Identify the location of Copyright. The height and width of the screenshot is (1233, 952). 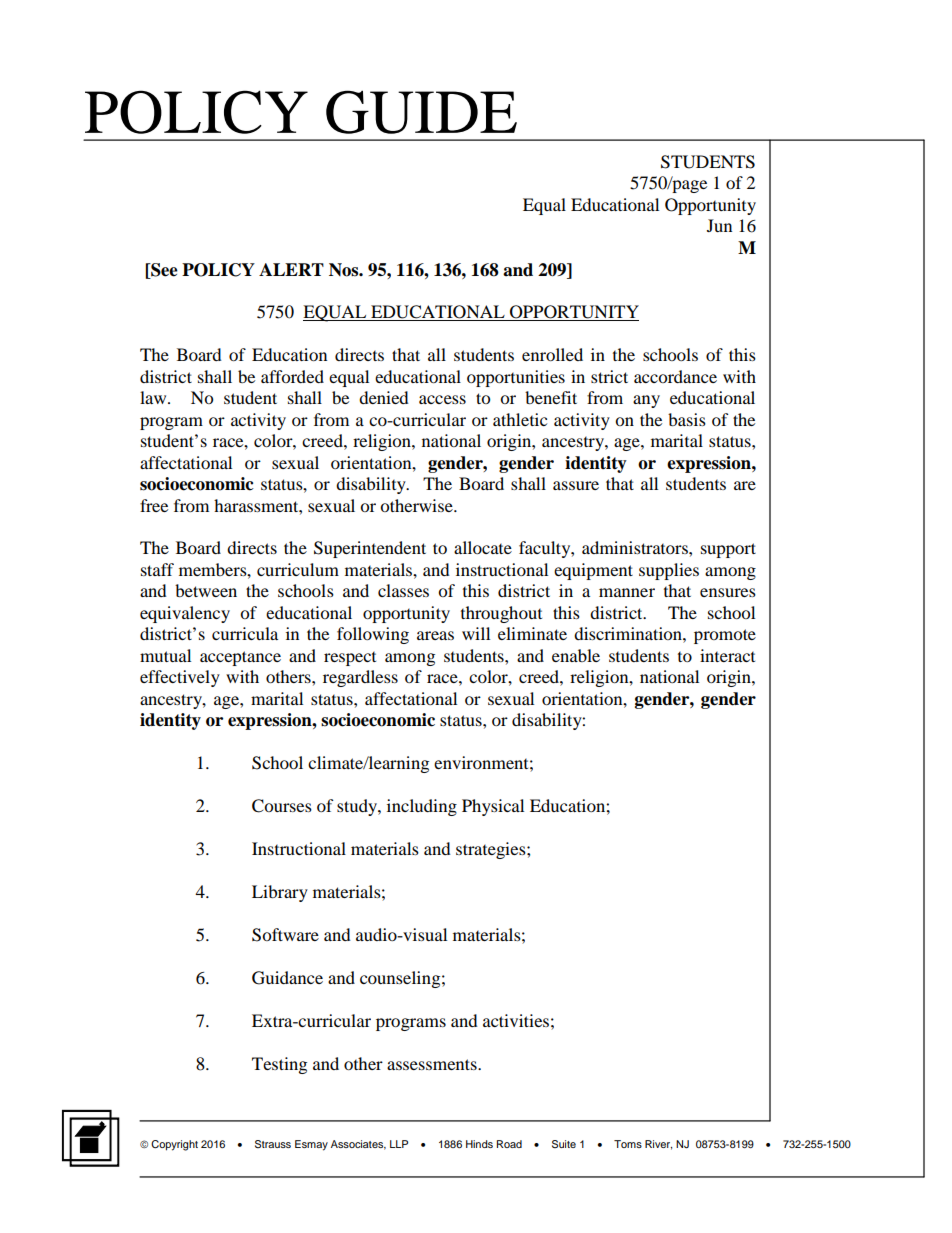
(174, 1145).
